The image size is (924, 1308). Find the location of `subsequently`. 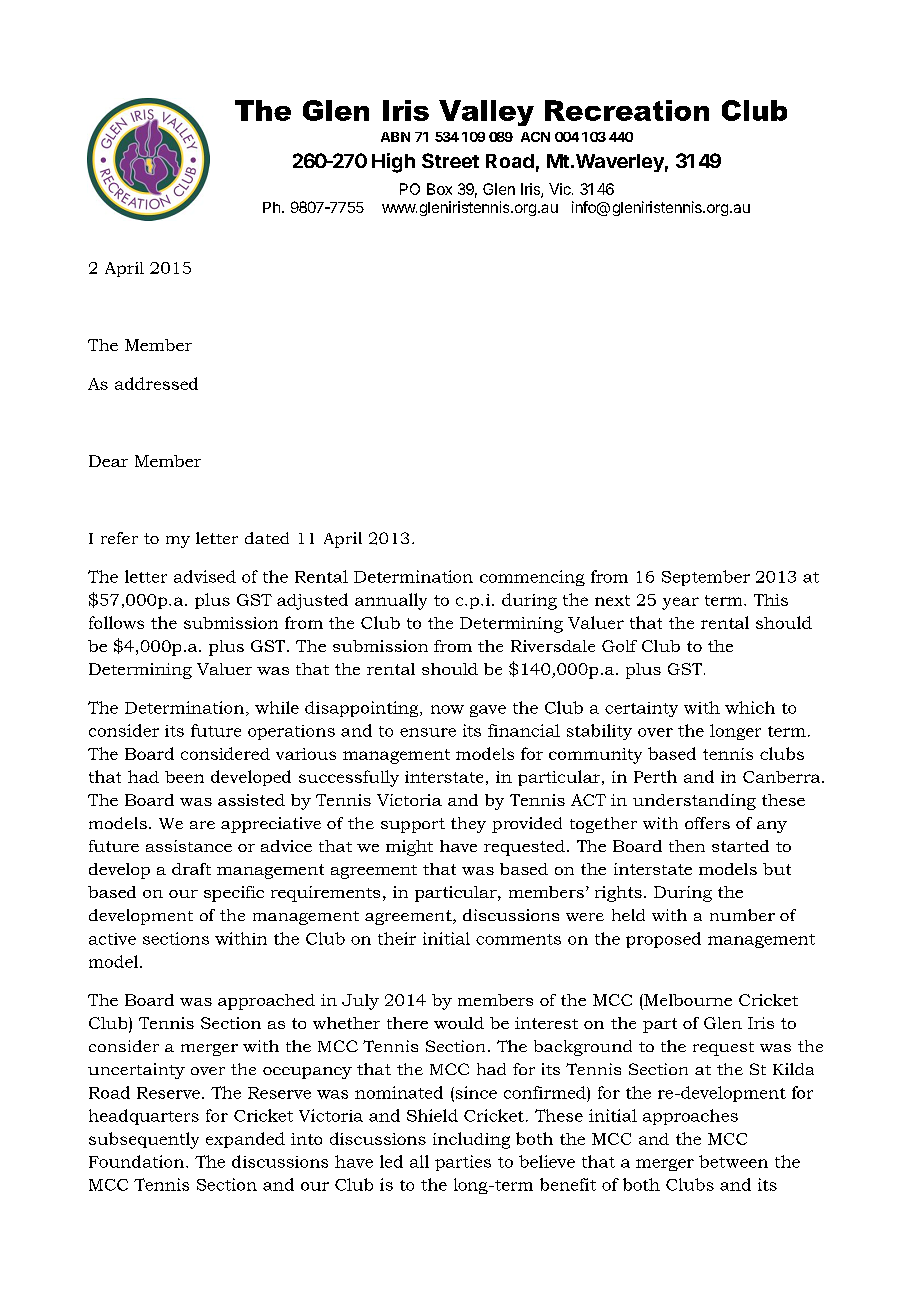

subsequently is located at coordinates (144, 1140).
